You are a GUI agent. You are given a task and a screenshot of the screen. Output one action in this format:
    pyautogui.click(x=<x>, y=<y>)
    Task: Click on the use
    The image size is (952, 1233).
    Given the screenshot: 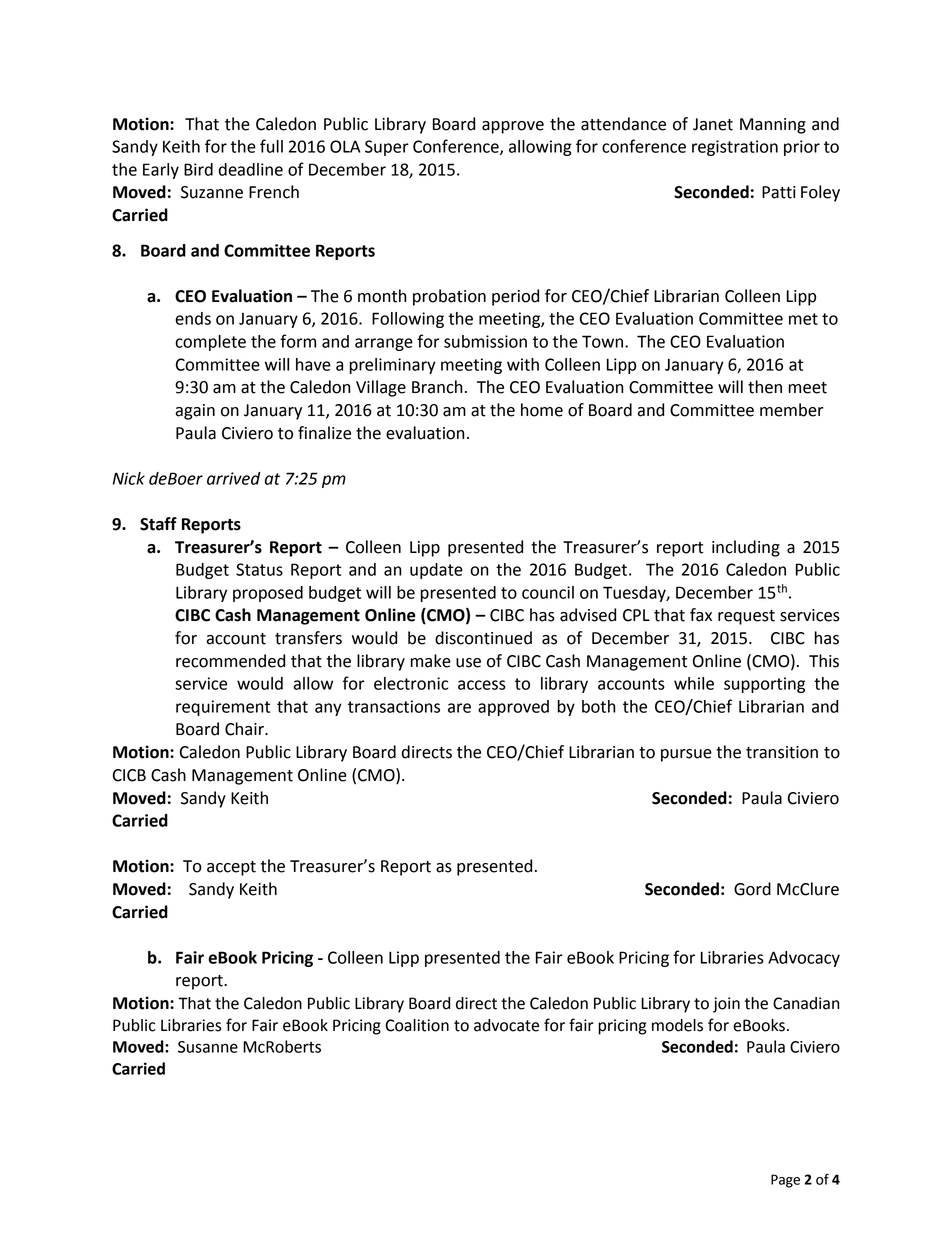 What is the action you would take?
    pyautogui.click(x=468, y=663)
